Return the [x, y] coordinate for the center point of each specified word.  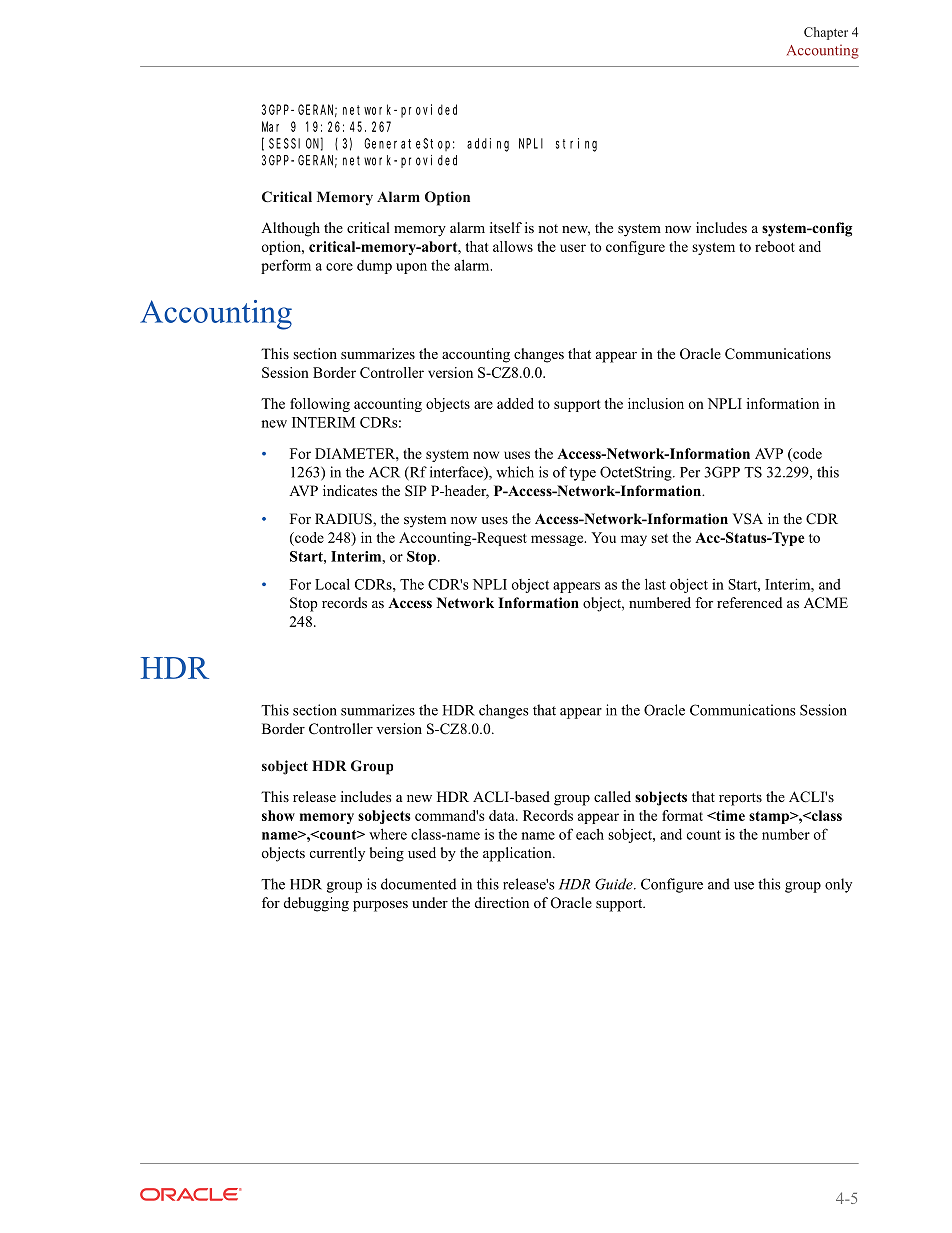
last [655, 584]
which [515, 472]
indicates [350, 490]
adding [488, 145]
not [548, 228]
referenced [749, 602]
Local [332, 584]
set [659, 538]
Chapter [826, 33]
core [339, 267]
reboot [775, 246]
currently [337, 854]
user [573, 248]
